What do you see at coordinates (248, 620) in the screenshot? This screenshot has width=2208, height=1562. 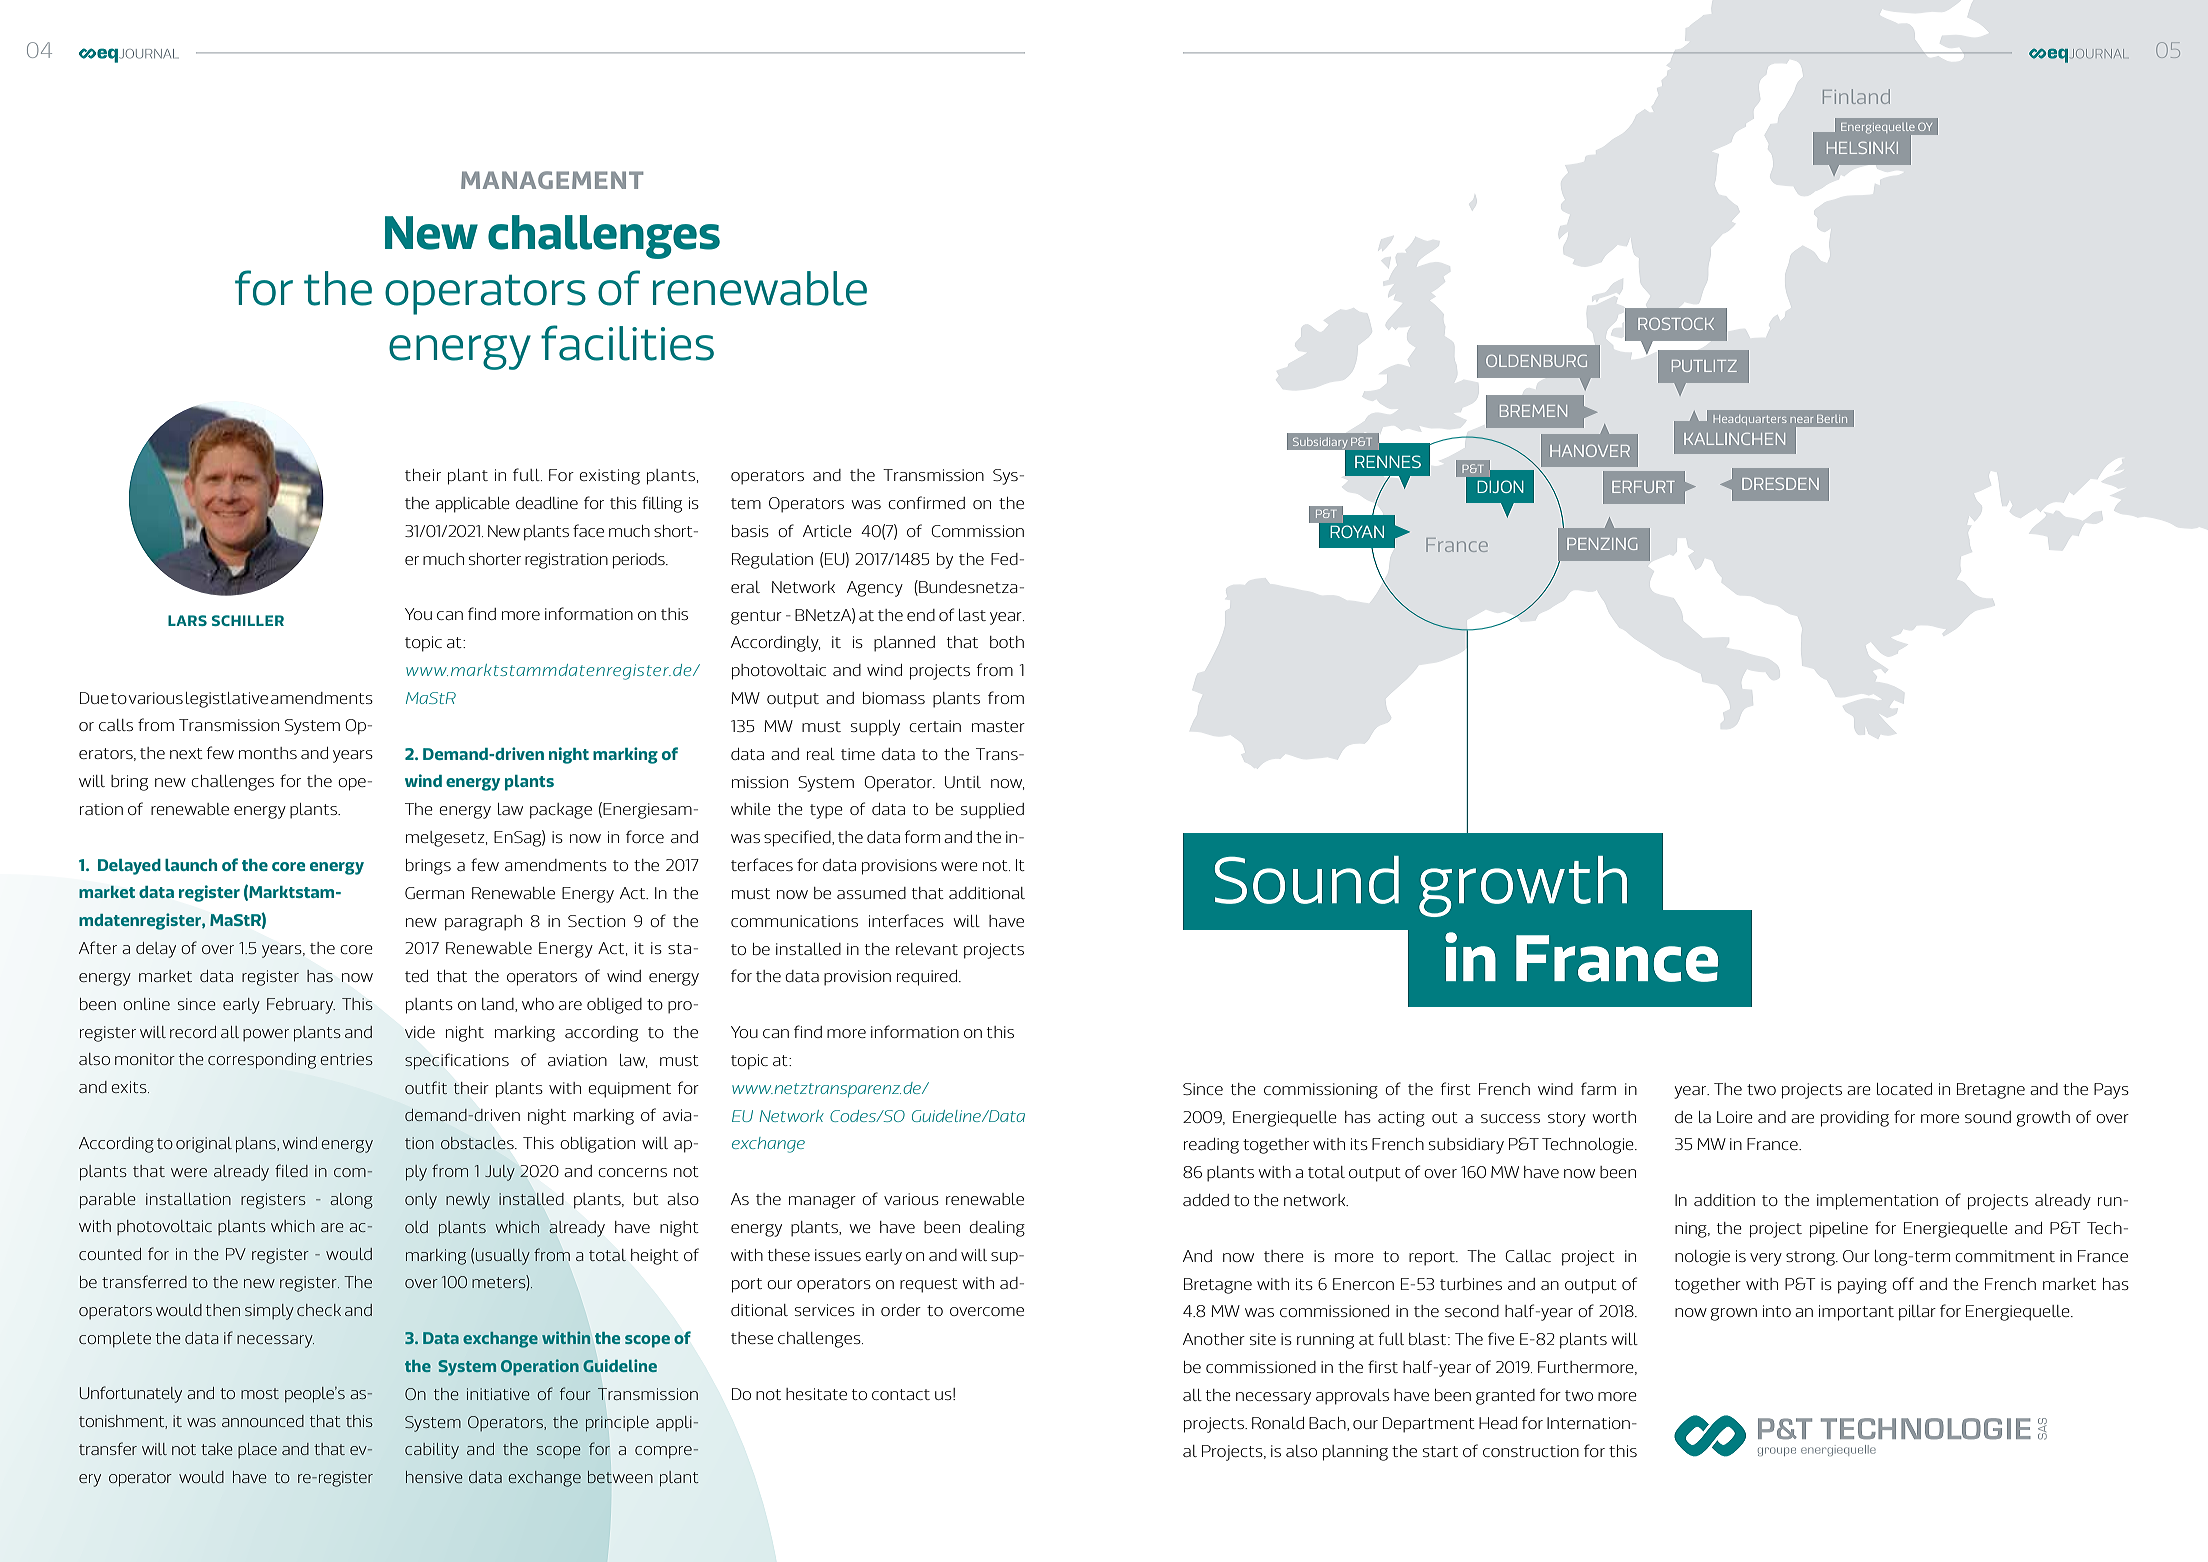 I see `Schiller` at bounding box center [248, 620].
